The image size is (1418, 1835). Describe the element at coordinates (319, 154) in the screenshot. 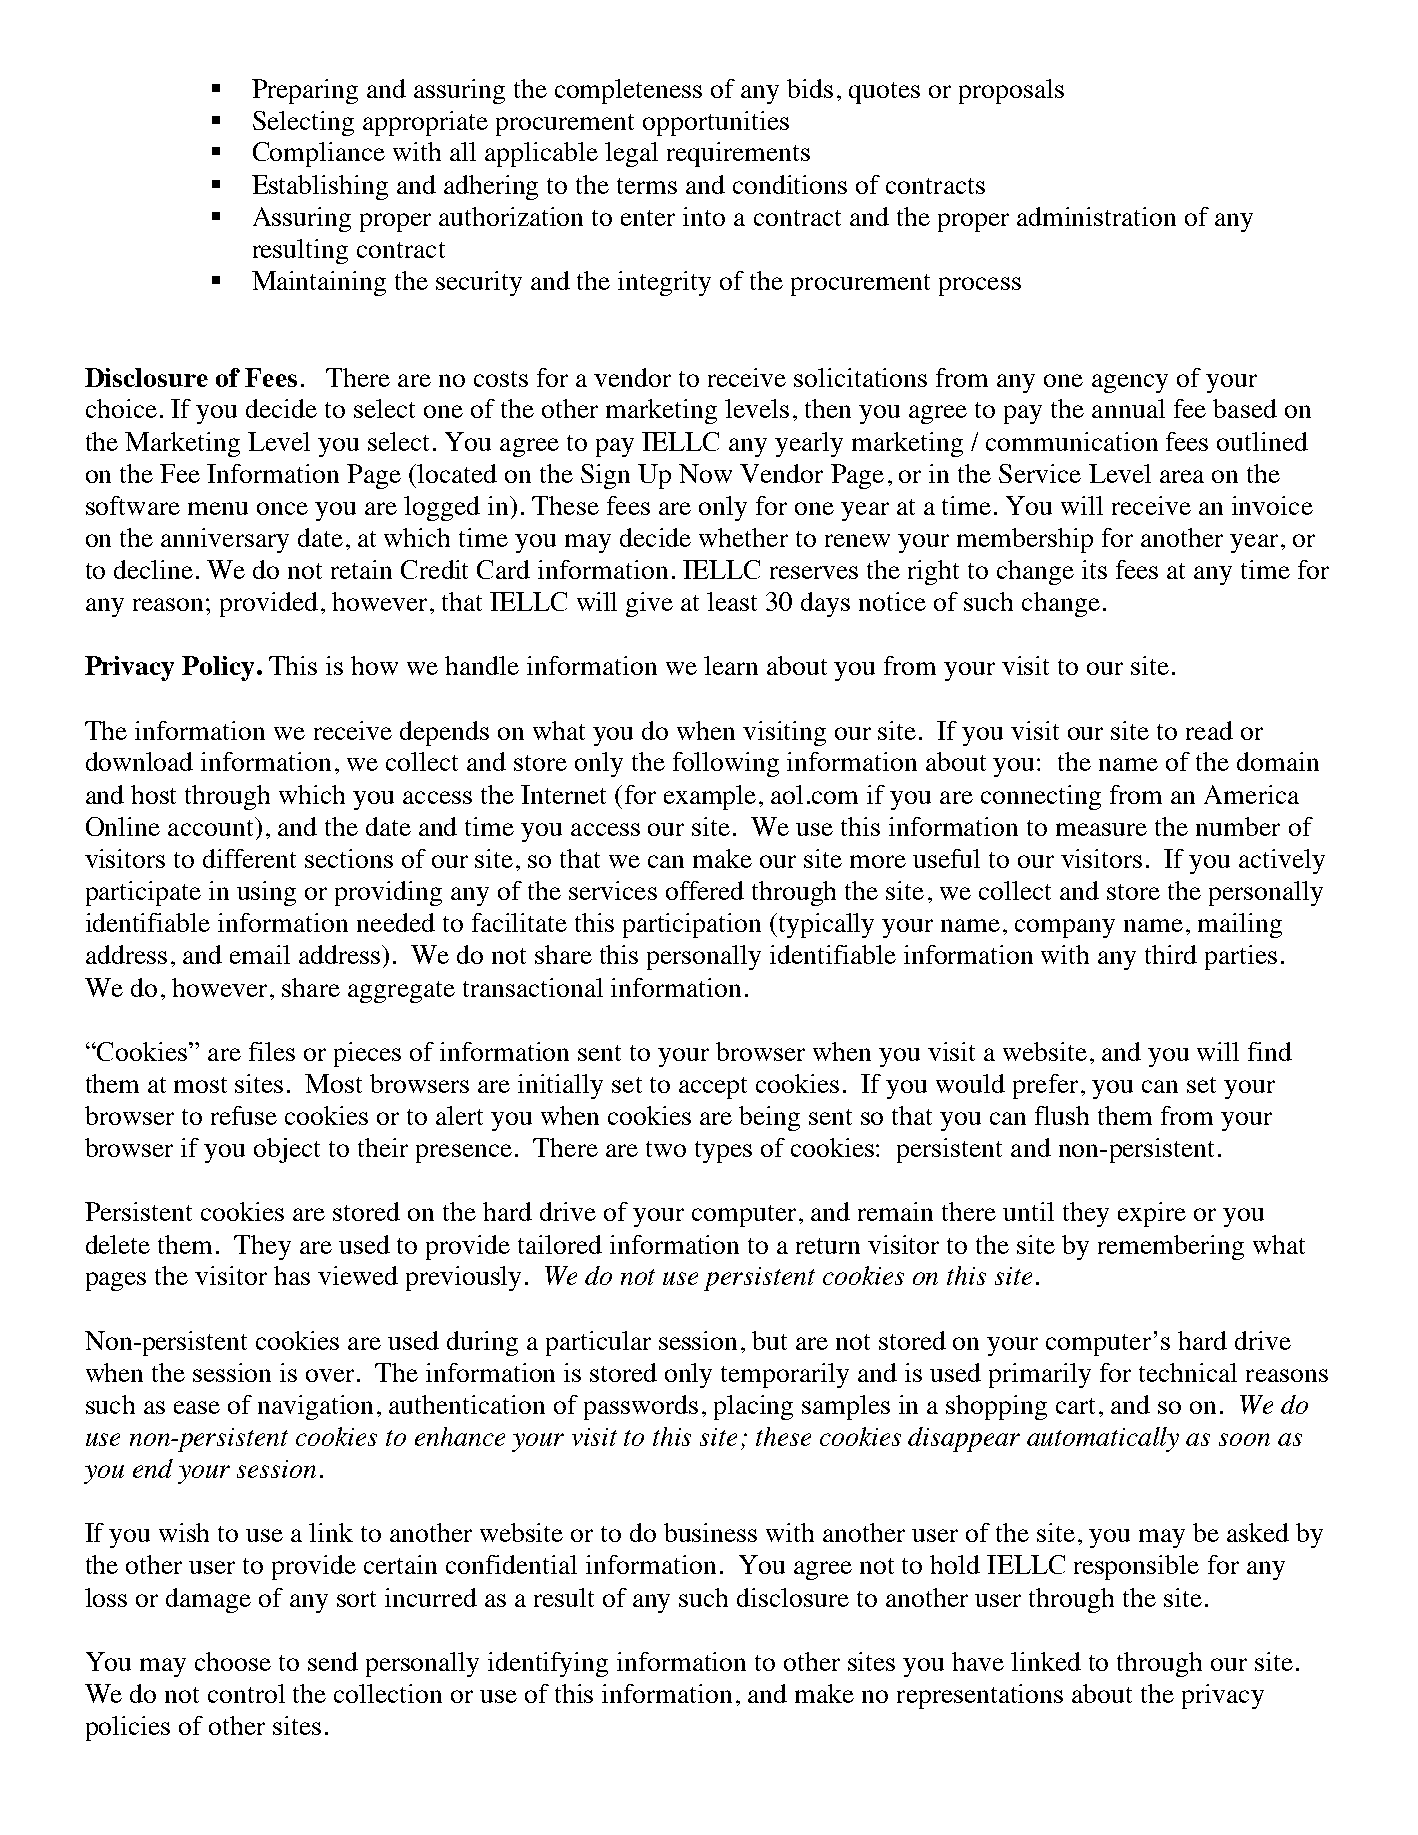

I see `Compliance` at that location.
